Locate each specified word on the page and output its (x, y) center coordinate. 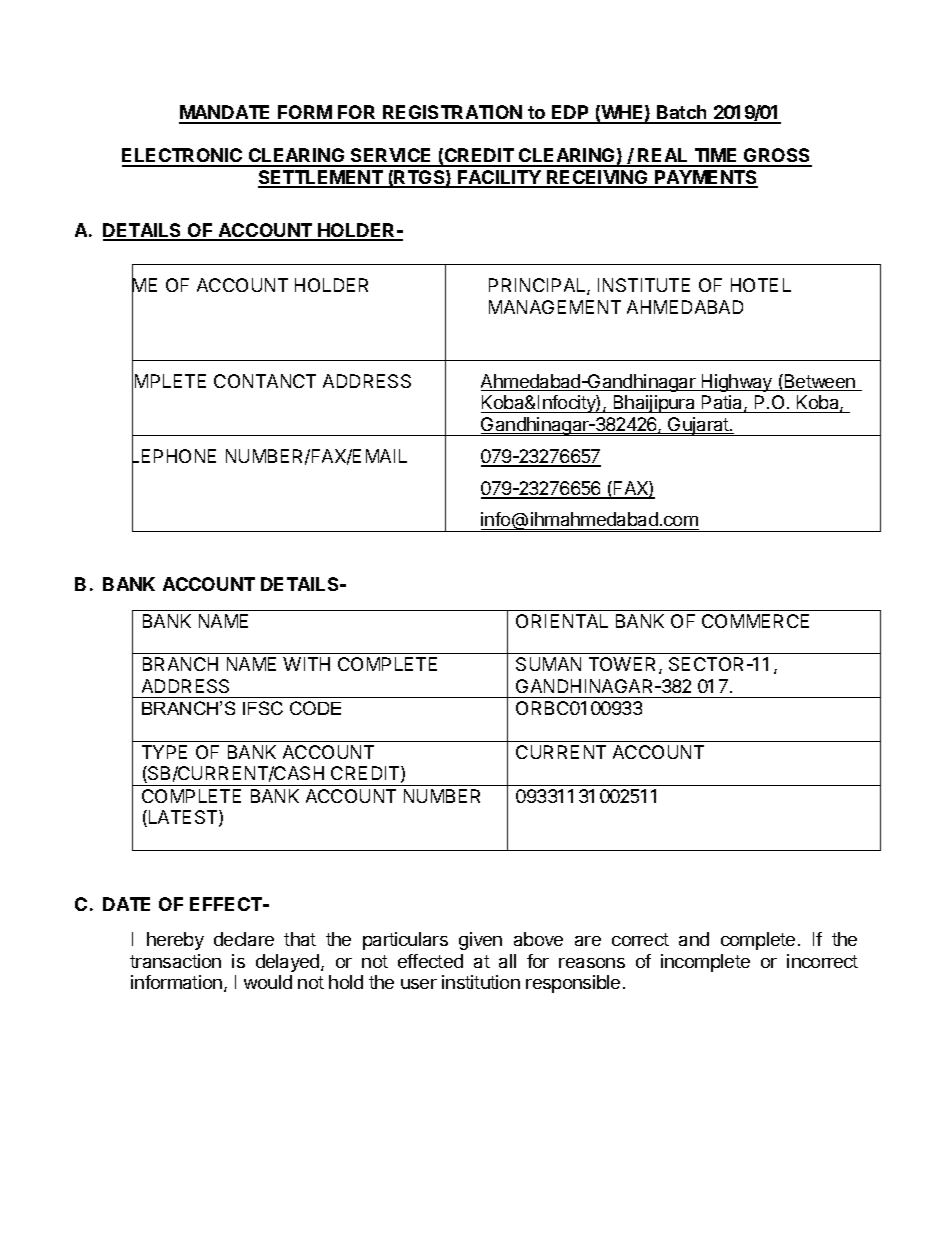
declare (244, 939)
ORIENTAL (562, 621)
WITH (306, 664)
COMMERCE (755, 621)
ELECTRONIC (183, 157)
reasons (592, 963)
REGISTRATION (452, 114)
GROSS (777, 157)
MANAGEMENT (555, 307)
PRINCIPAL (538, 286)
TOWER (624, 665)
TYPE (164, 752)
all (507, 961)
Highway (737, 383)
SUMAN (548, 664)
